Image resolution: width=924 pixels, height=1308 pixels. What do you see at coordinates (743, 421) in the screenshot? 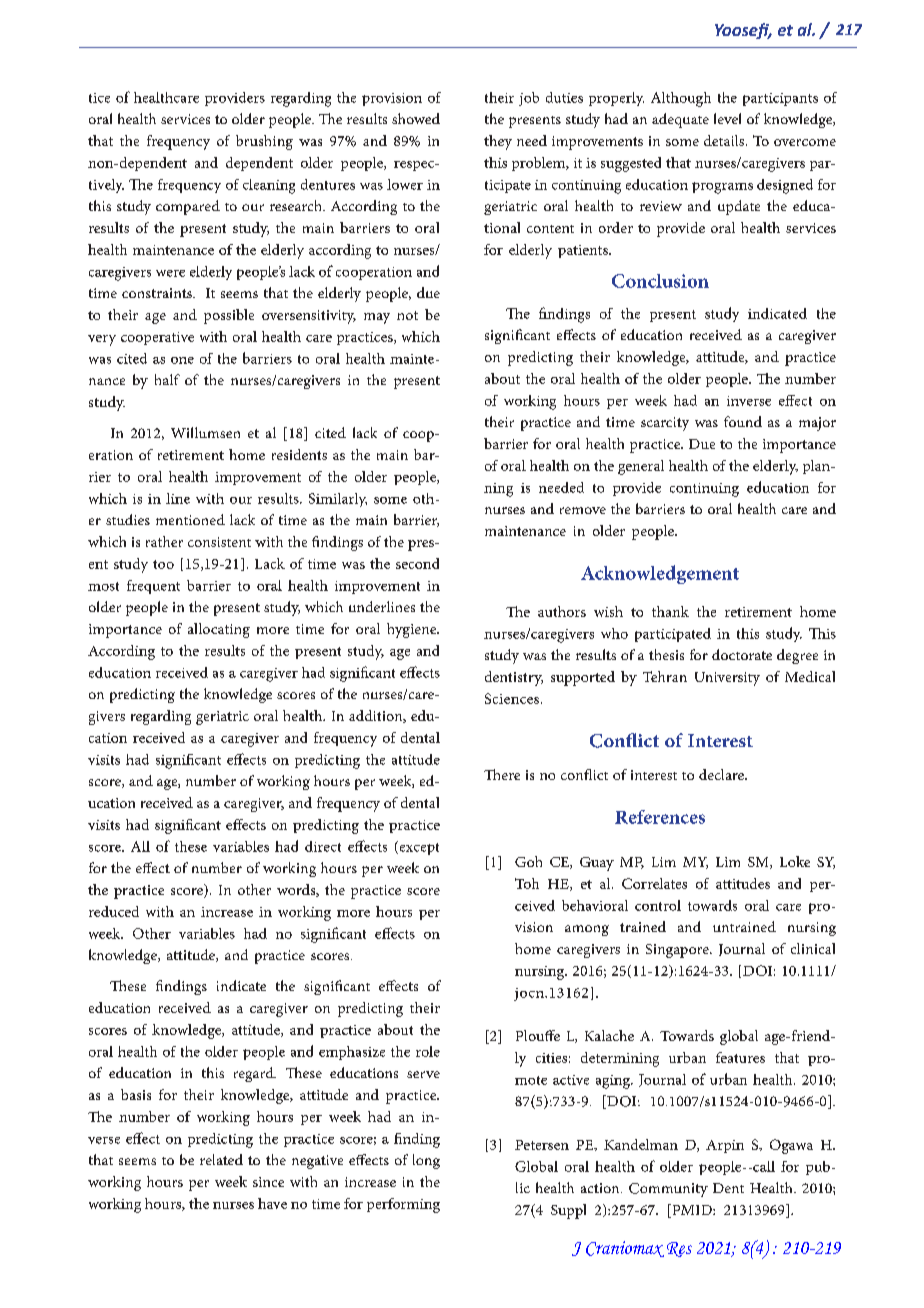
I see `found` at bounding box center [743, 421].
